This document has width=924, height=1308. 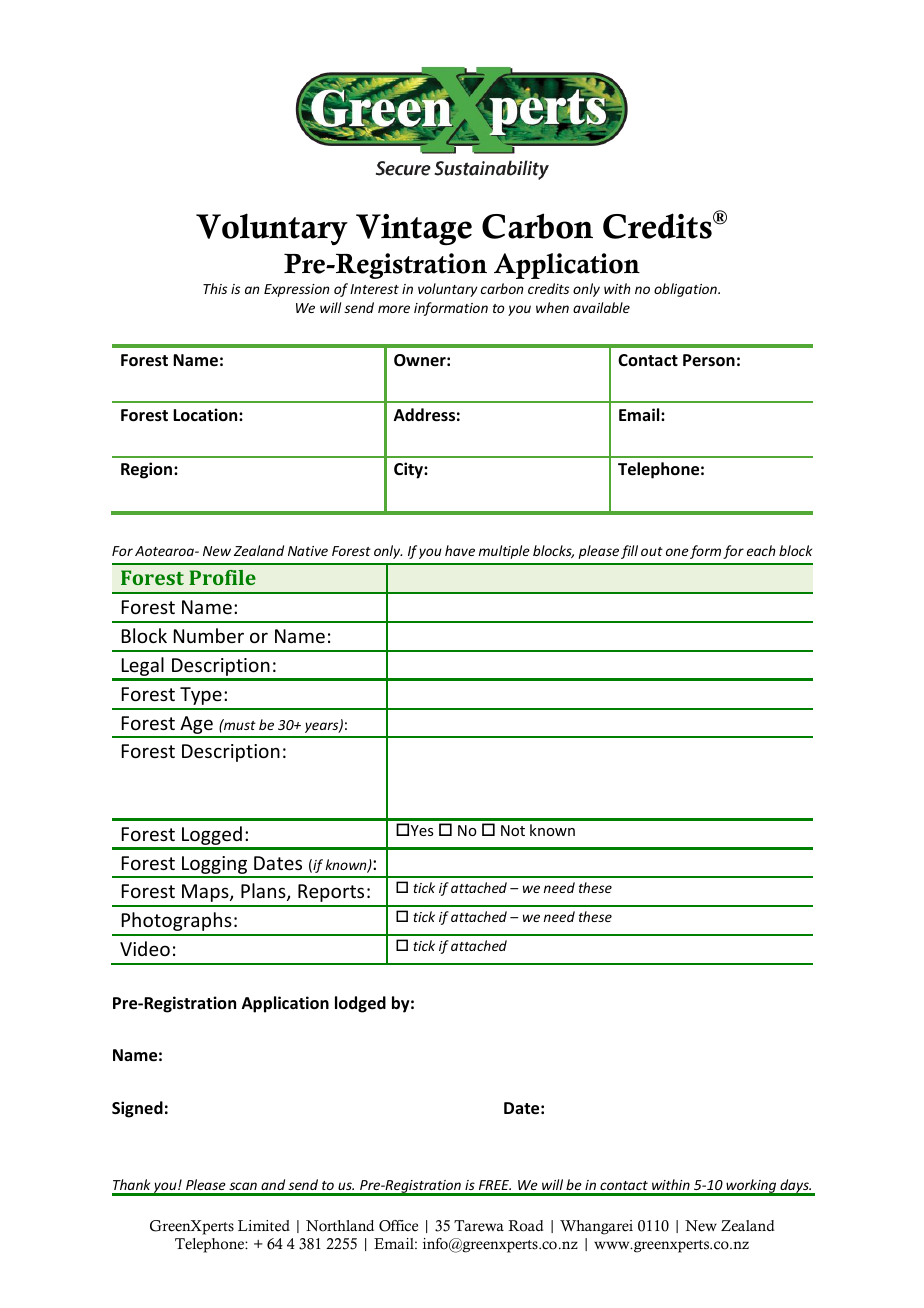 I want to click on Limited, so click(x=264, y=1226).
